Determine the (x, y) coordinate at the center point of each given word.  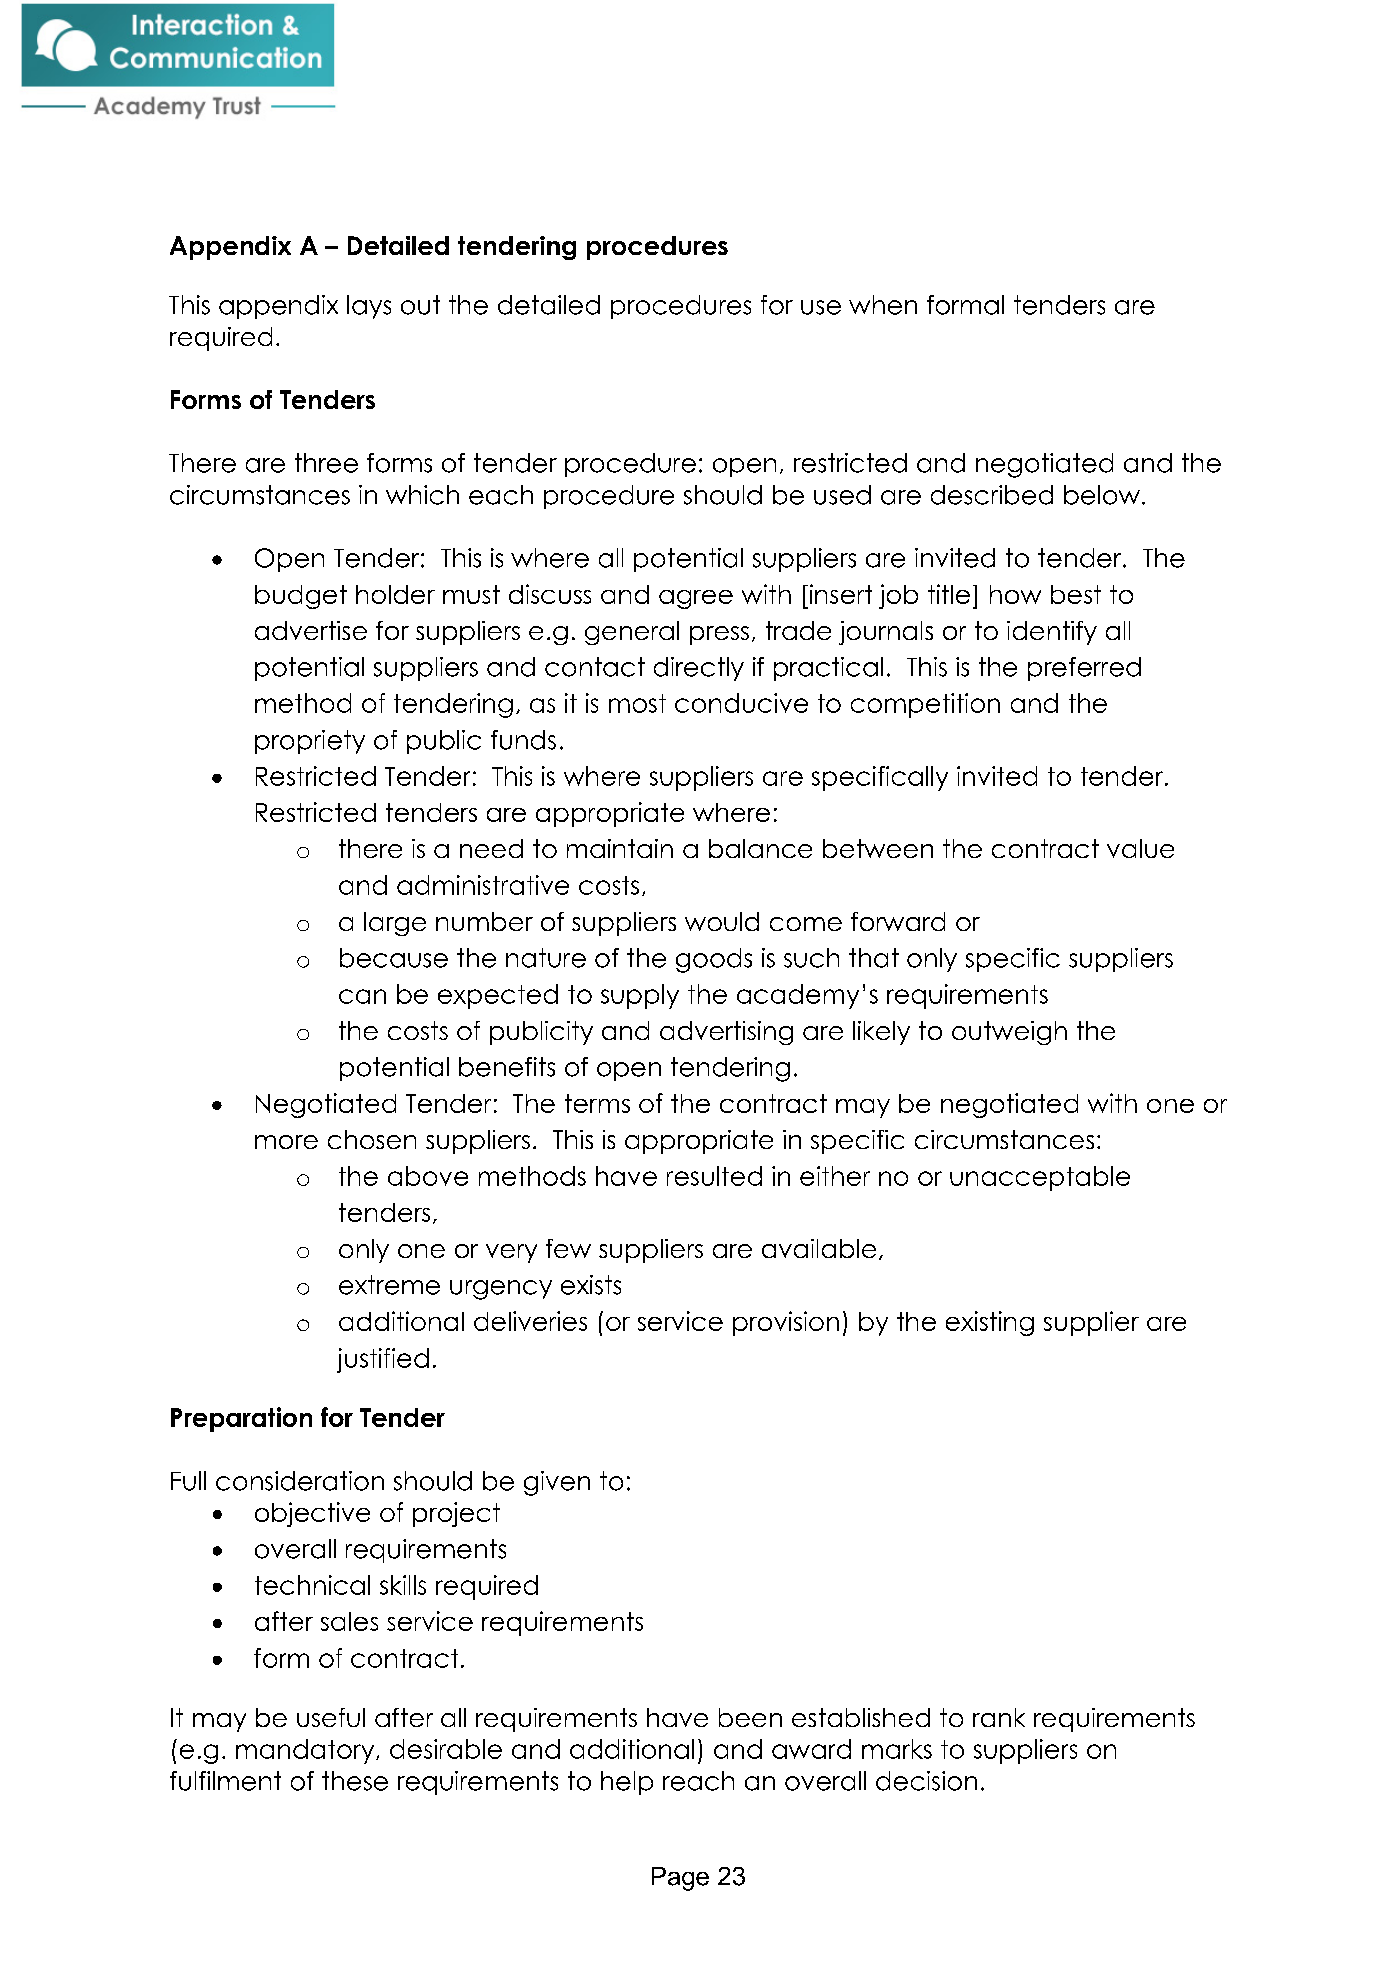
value (1140, 848)
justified (383, 1360)
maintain (620, 848)
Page (680, 1879)
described (992, 495)
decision (926, 1781)
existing (990, 1323)
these (355, 1781)
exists (591, 1285)
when (883, 305)
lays (369, 307)
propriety (310, 742)
